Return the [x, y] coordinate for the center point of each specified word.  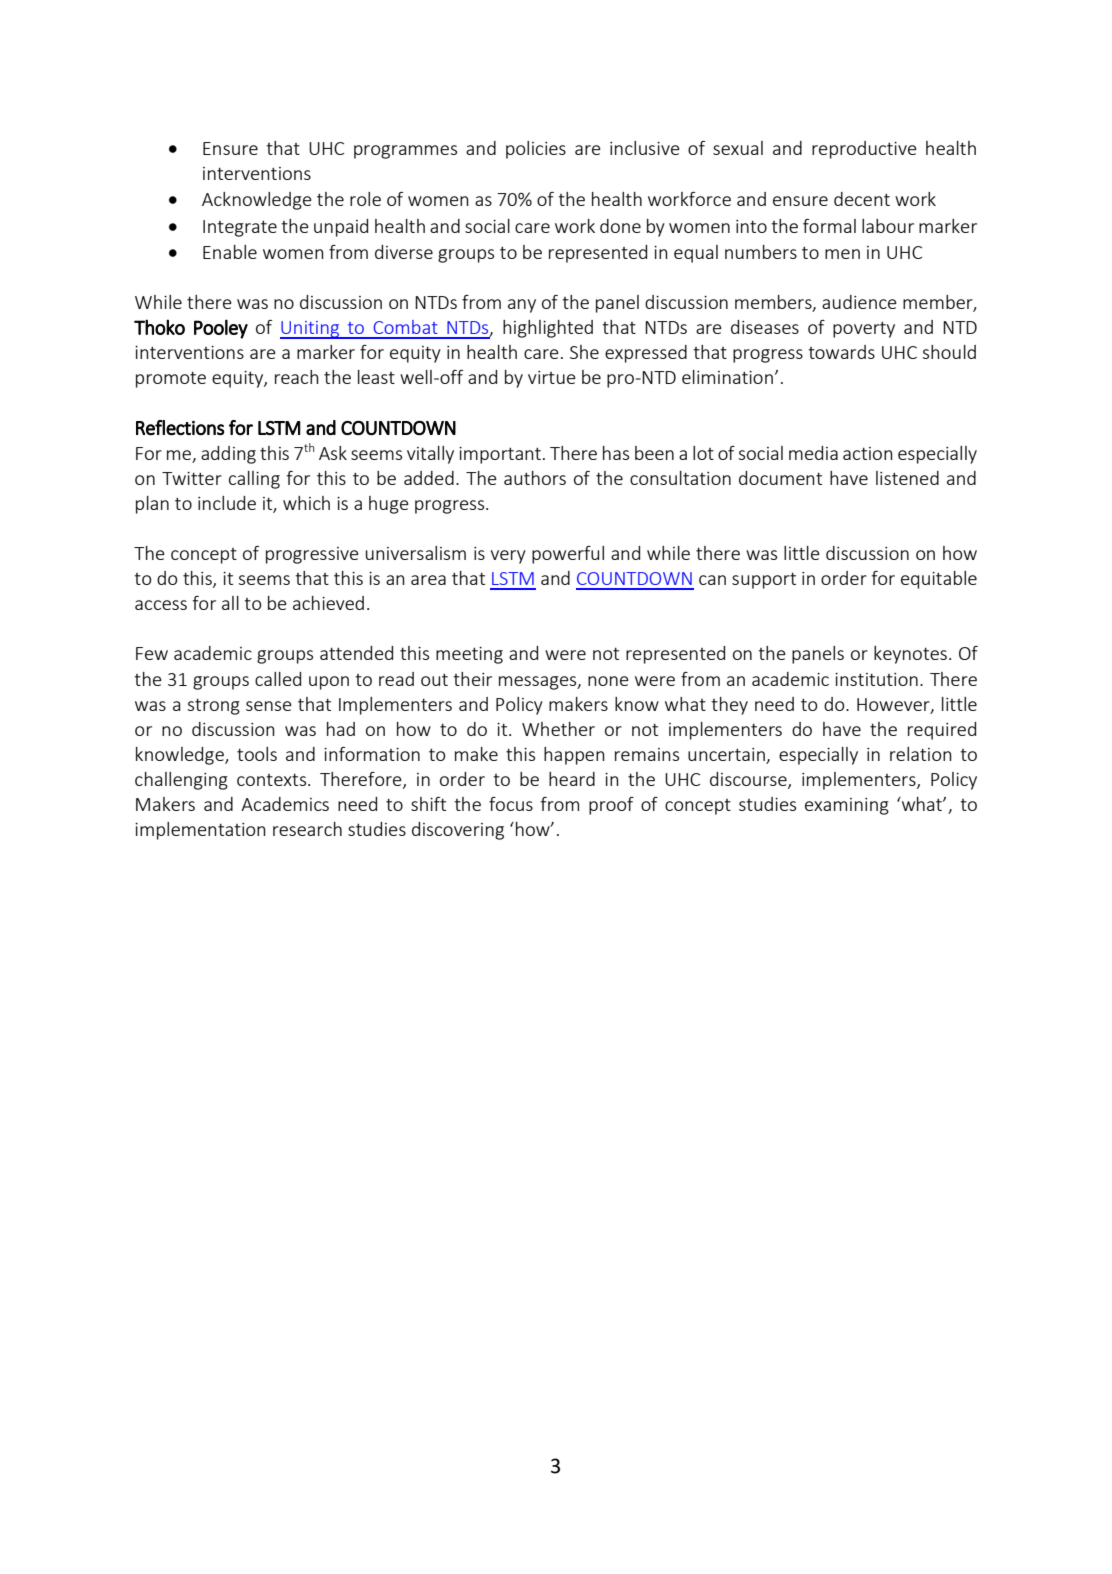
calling [254, 480]
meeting [469, 655]
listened [907, 478]
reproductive [864, 150]
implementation [200, 831]
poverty [864, 330]
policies [536, 150]
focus [511, 804]
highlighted [548, 329]
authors [535, 478]
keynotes [910, 655]
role [365, 199]
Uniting [311, 330]
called [278, 679]
